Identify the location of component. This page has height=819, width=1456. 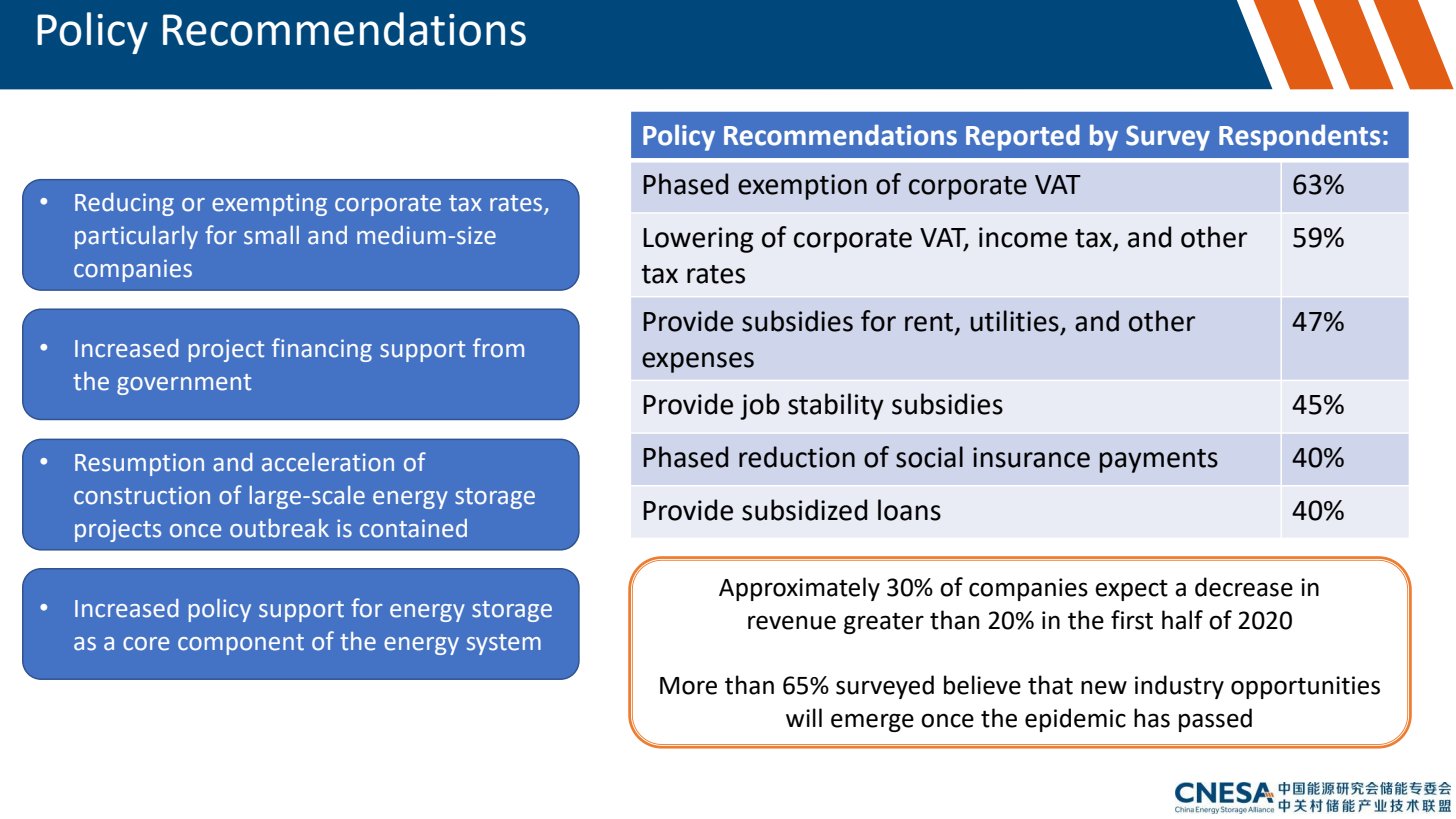
(241, 644).
